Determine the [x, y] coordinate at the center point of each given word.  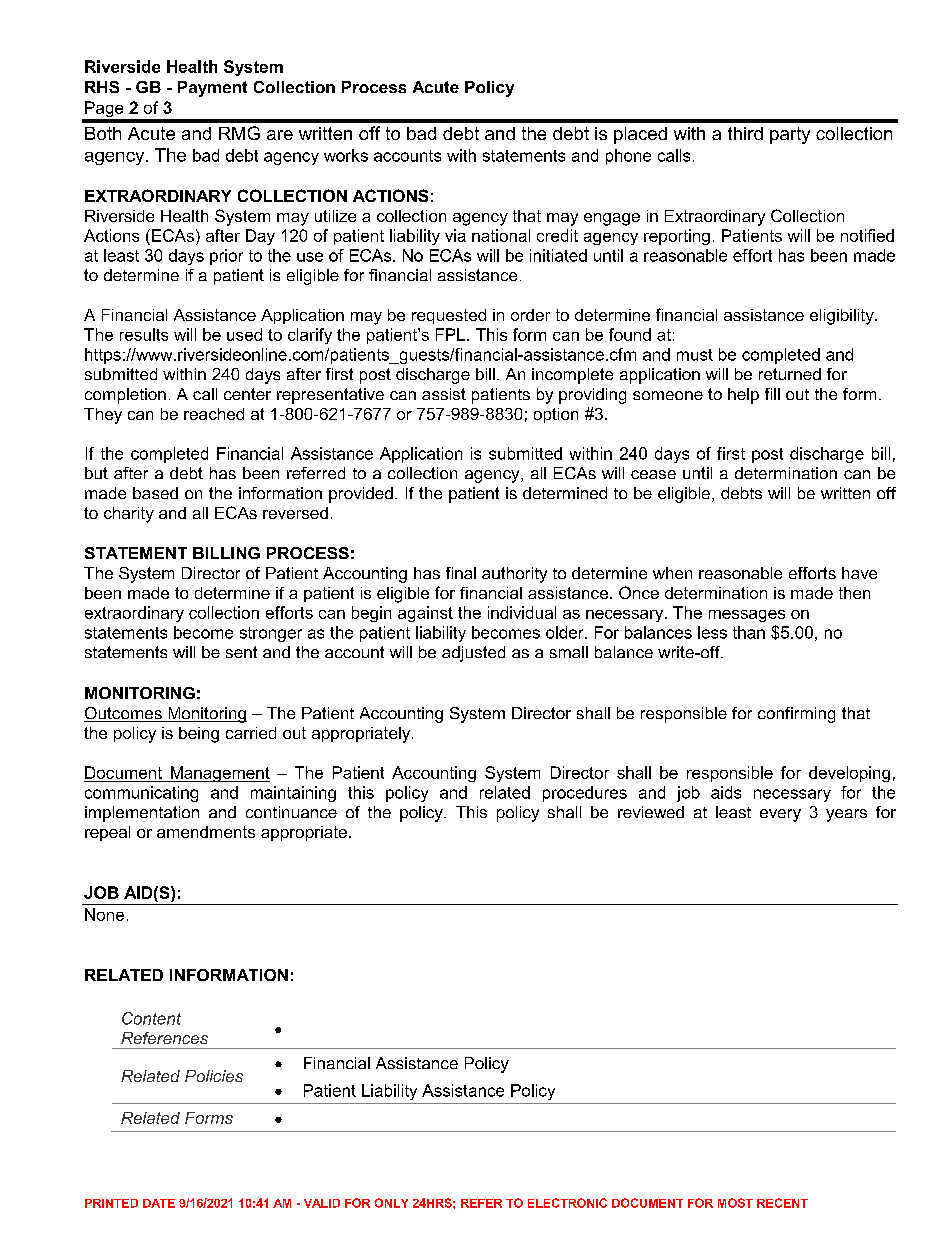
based [155, 493]
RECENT [782, 1203]
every [780, 815]
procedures [585, 794]
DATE [159, 1203]
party [790, 135]
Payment [212, 89]
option [556, 415]
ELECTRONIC [567, 1203]
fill [772, 394]
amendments [206, 832]
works [346, 155]
